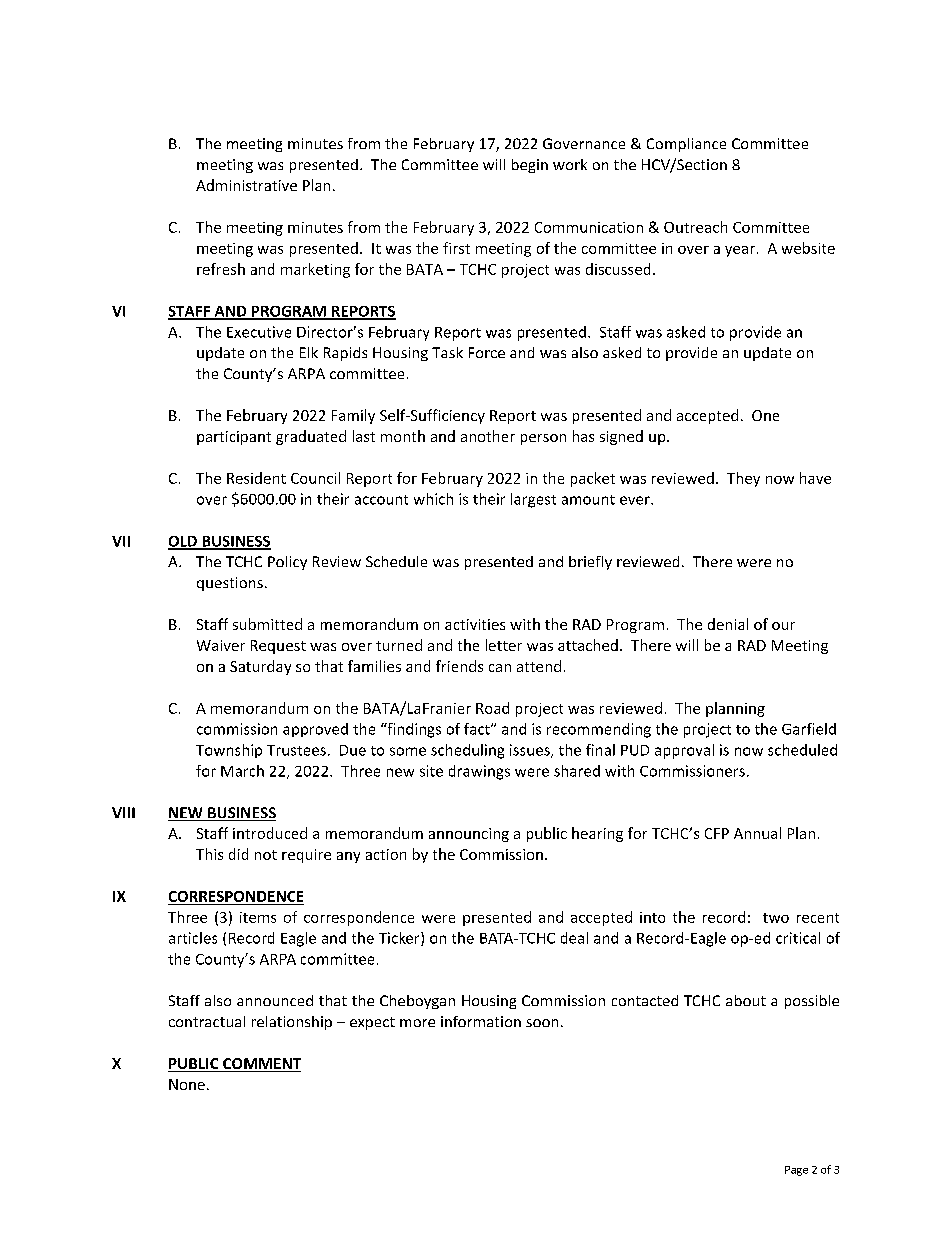 This screenshot has height=1233, width=952. Describe the element at coordinates (187, 1084) in the screenshot. I see `None` at that location.
